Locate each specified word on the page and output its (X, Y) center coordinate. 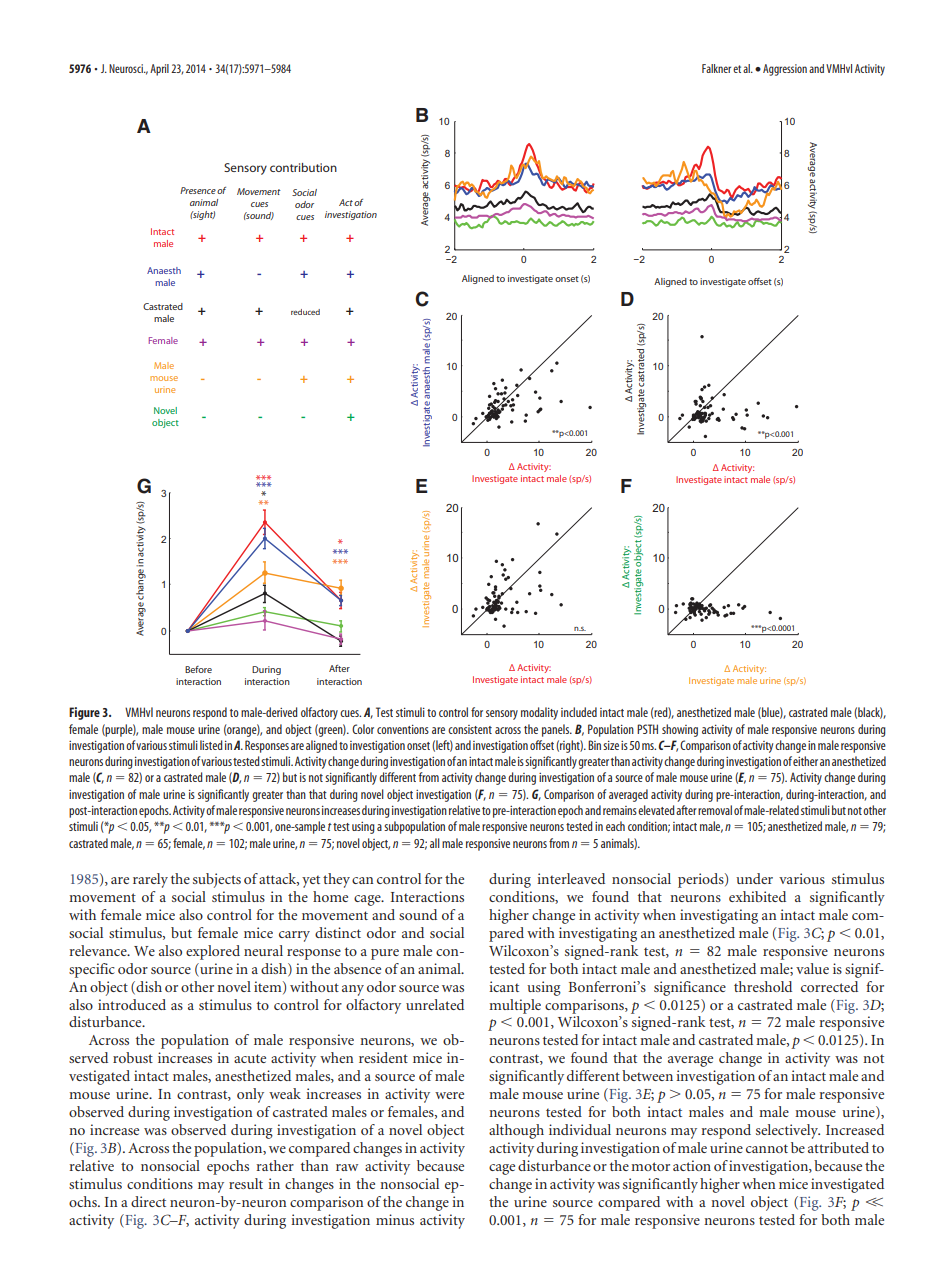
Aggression (785, 70)
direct (148, 1201)
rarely (150, 880)
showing (680, 730)
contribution (303, 167)
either (805, 761)
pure (385, 954)
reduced (305, 312)
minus (395, 1219)
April (159, 70)
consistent (470, 729)
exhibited (757, 896)
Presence (198, 190)
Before (198, 669)
